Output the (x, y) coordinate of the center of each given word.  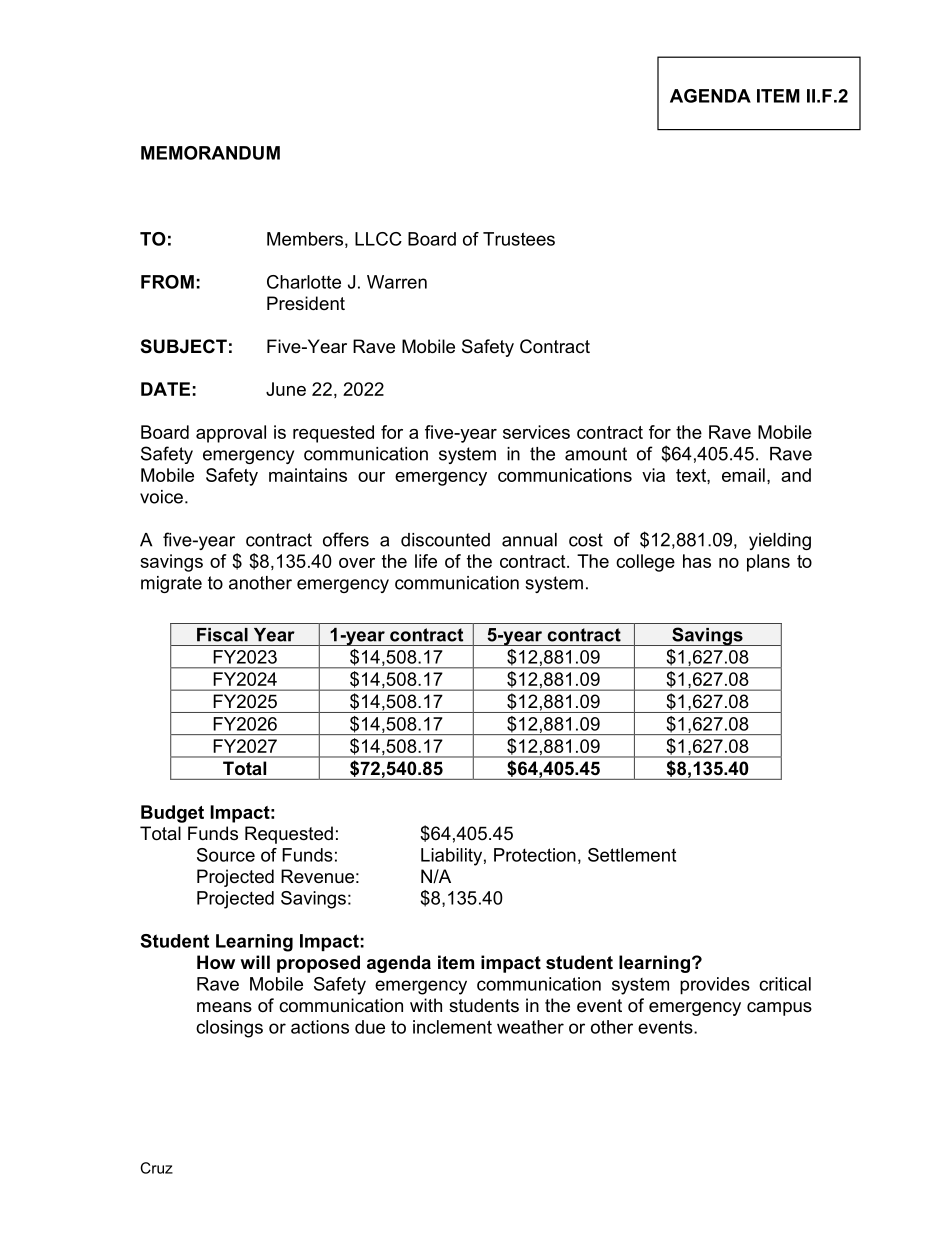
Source (226, 855)
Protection (535, 855)
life (426, 561)
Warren (397, 282)
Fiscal (222, 635)
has (697, 561)
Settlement (632, 855)
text (692, 475)
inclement (452, 1027)
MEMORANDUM (210, 153)
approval (231, 434)
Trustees (519, 239)
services (536, 432)
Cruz (156, 1168)
